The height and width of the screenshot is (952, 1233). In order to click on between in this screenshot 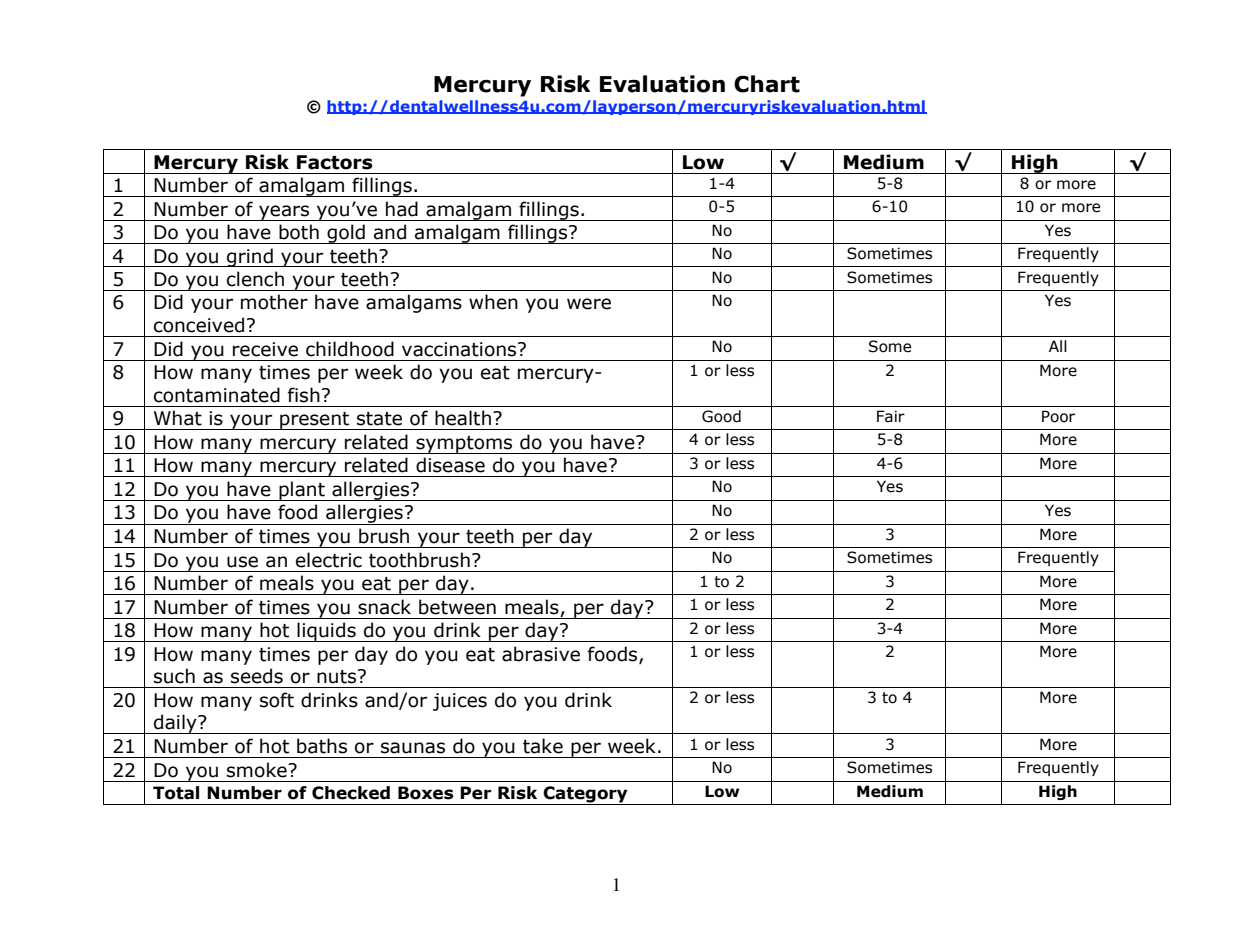, I will do `click(457, 607)`.
